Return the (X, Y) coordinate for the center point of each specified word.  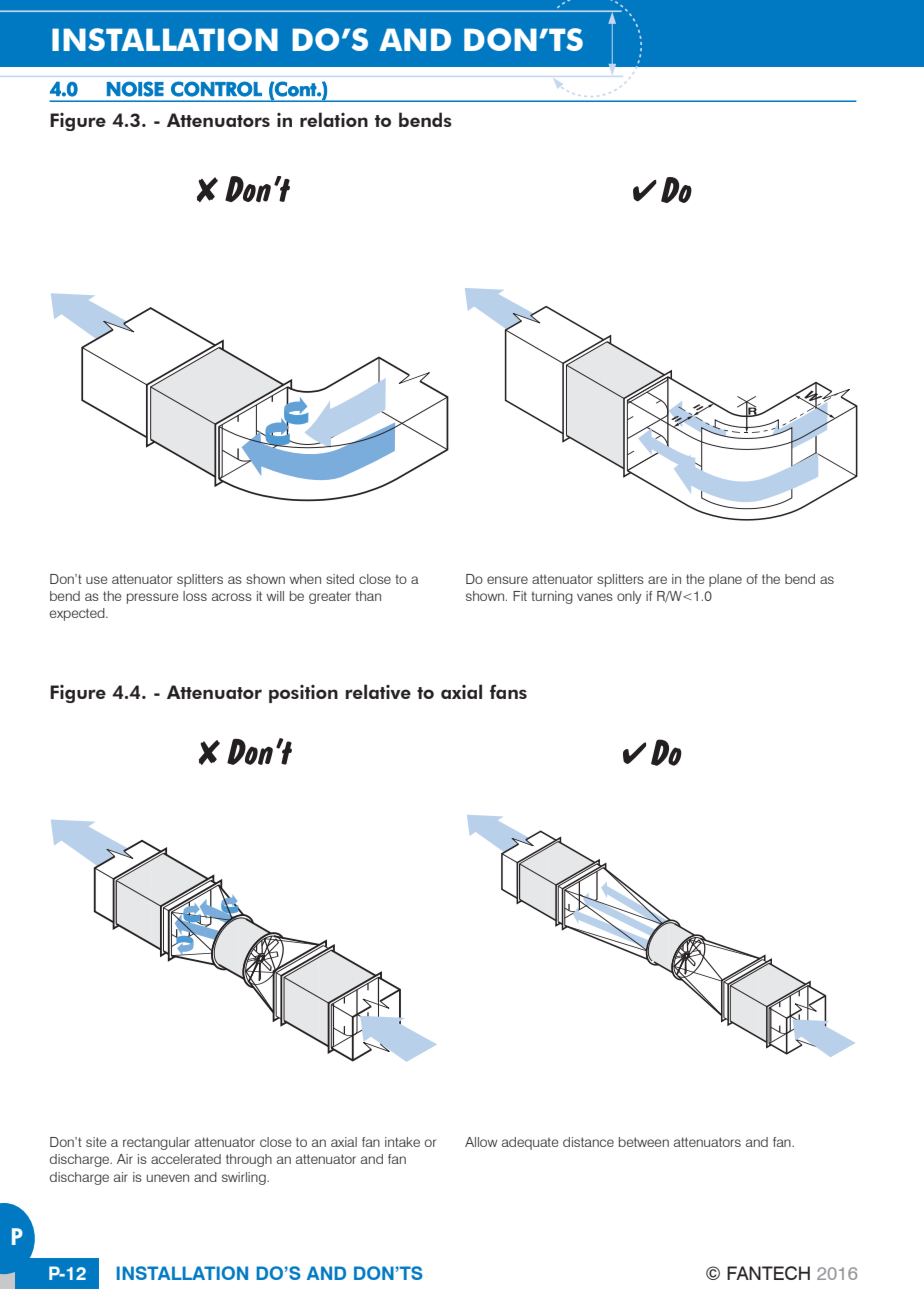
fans (508, 691)
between (644, 1142)
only (629, 597)
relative (378, 691)
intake (402, 1142)
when (305, 579)
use (97, 580)
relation (334, 119)
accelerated (186, 1159)
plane (725, 580)
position (303, 694)
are (657, 580)
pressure (153, 598)
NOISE (135, 89)
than (368, 596)
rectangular (156, 1143)
